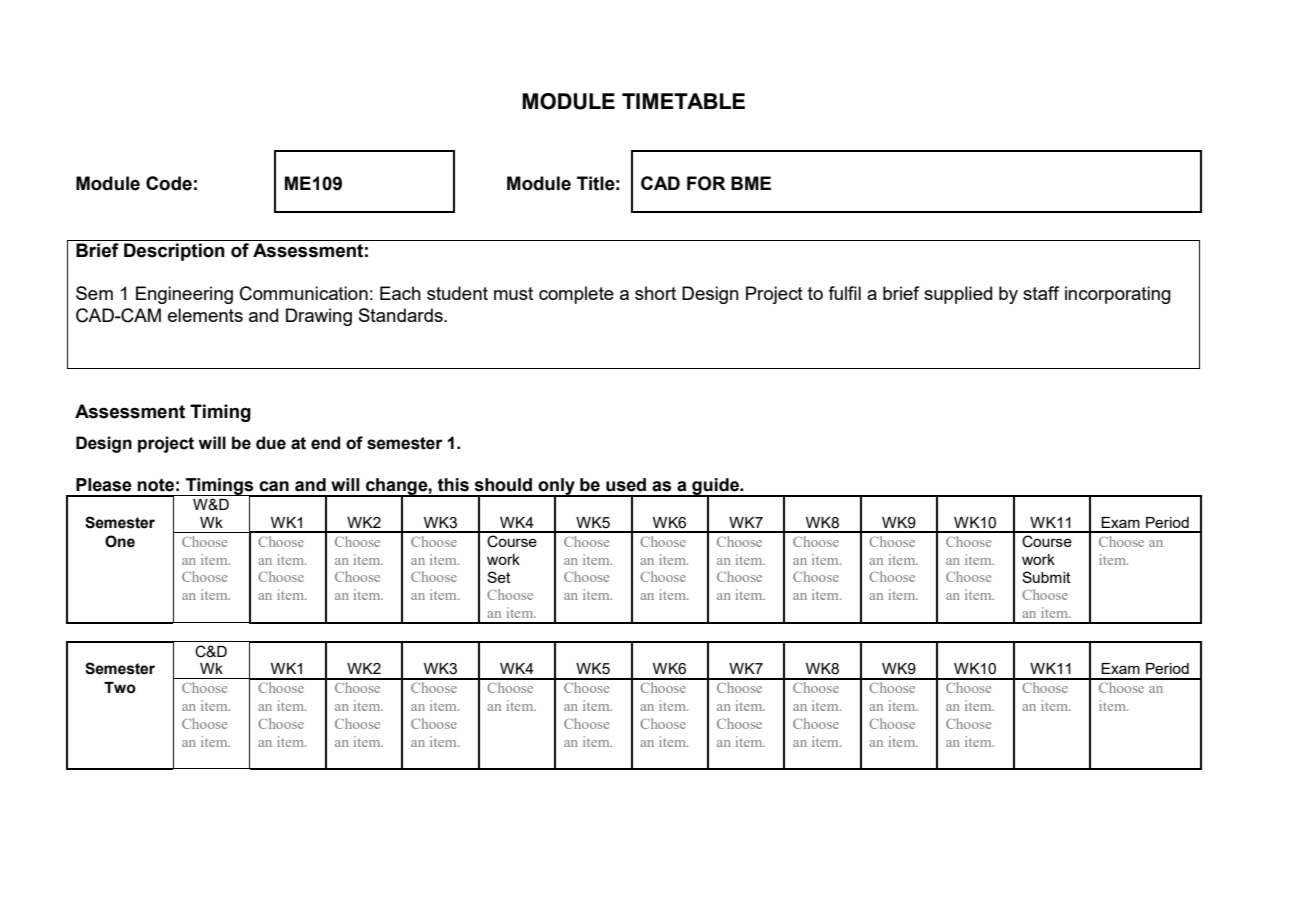 This image has width=1307, height=924. I want to click on Submit, so click(1046, 577).
